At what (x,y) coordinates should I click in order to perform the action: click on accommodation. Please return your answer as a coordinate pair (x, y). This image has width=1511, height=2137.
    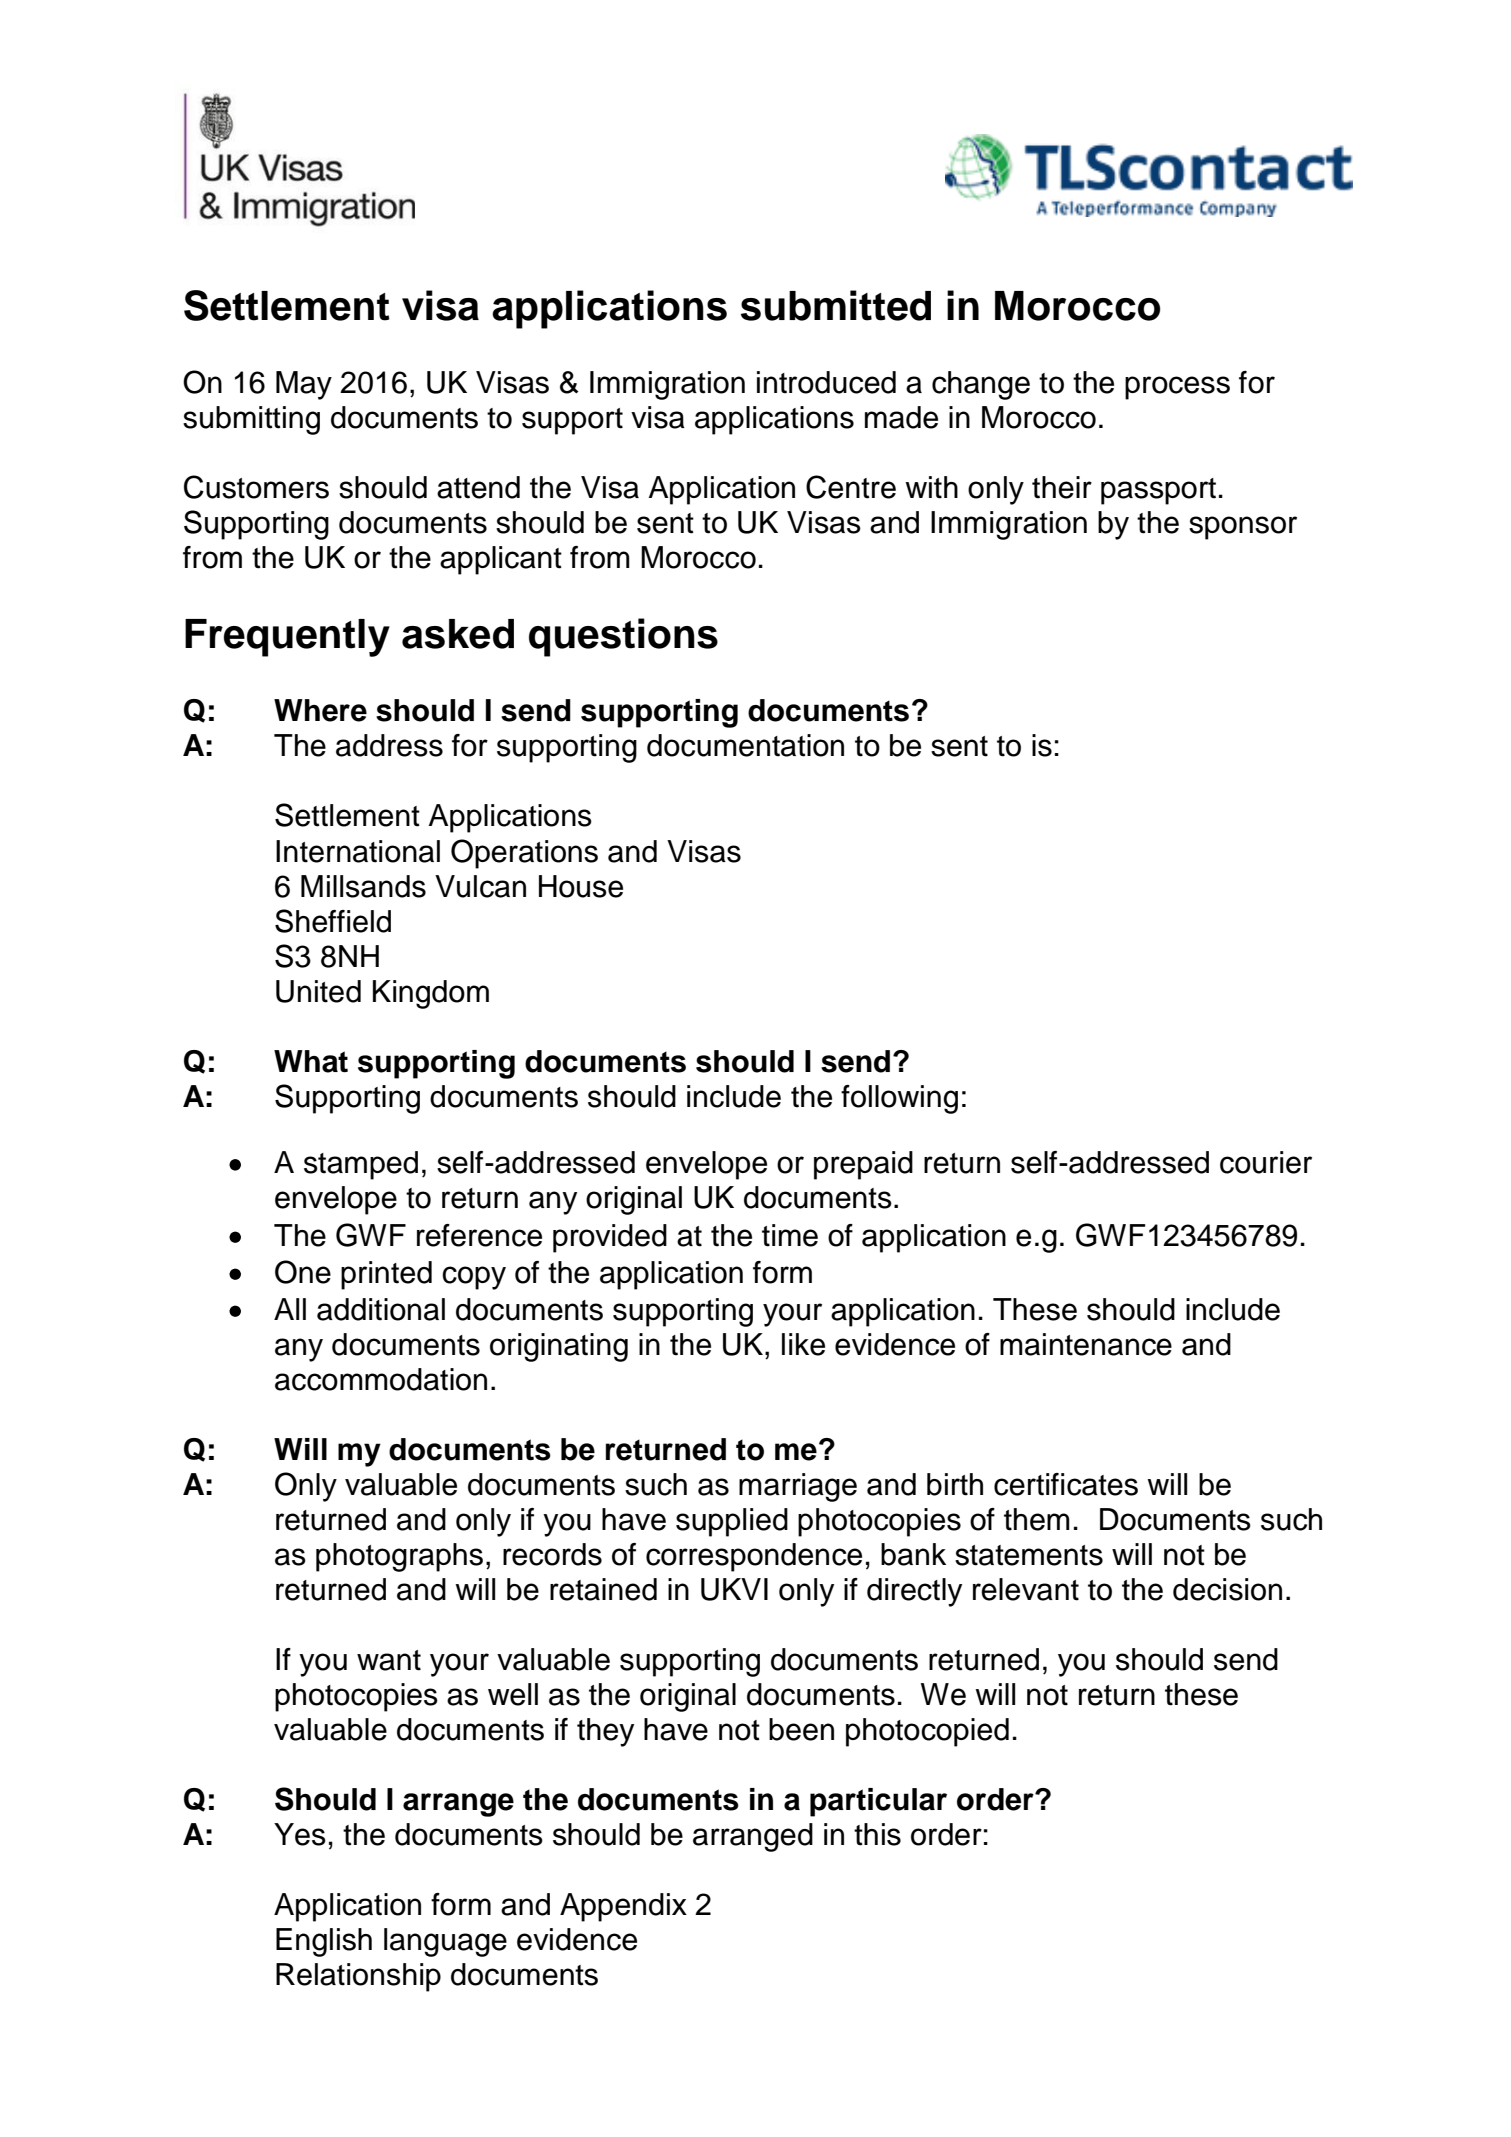
    Looking at the image, I should click on (381, 1379).
